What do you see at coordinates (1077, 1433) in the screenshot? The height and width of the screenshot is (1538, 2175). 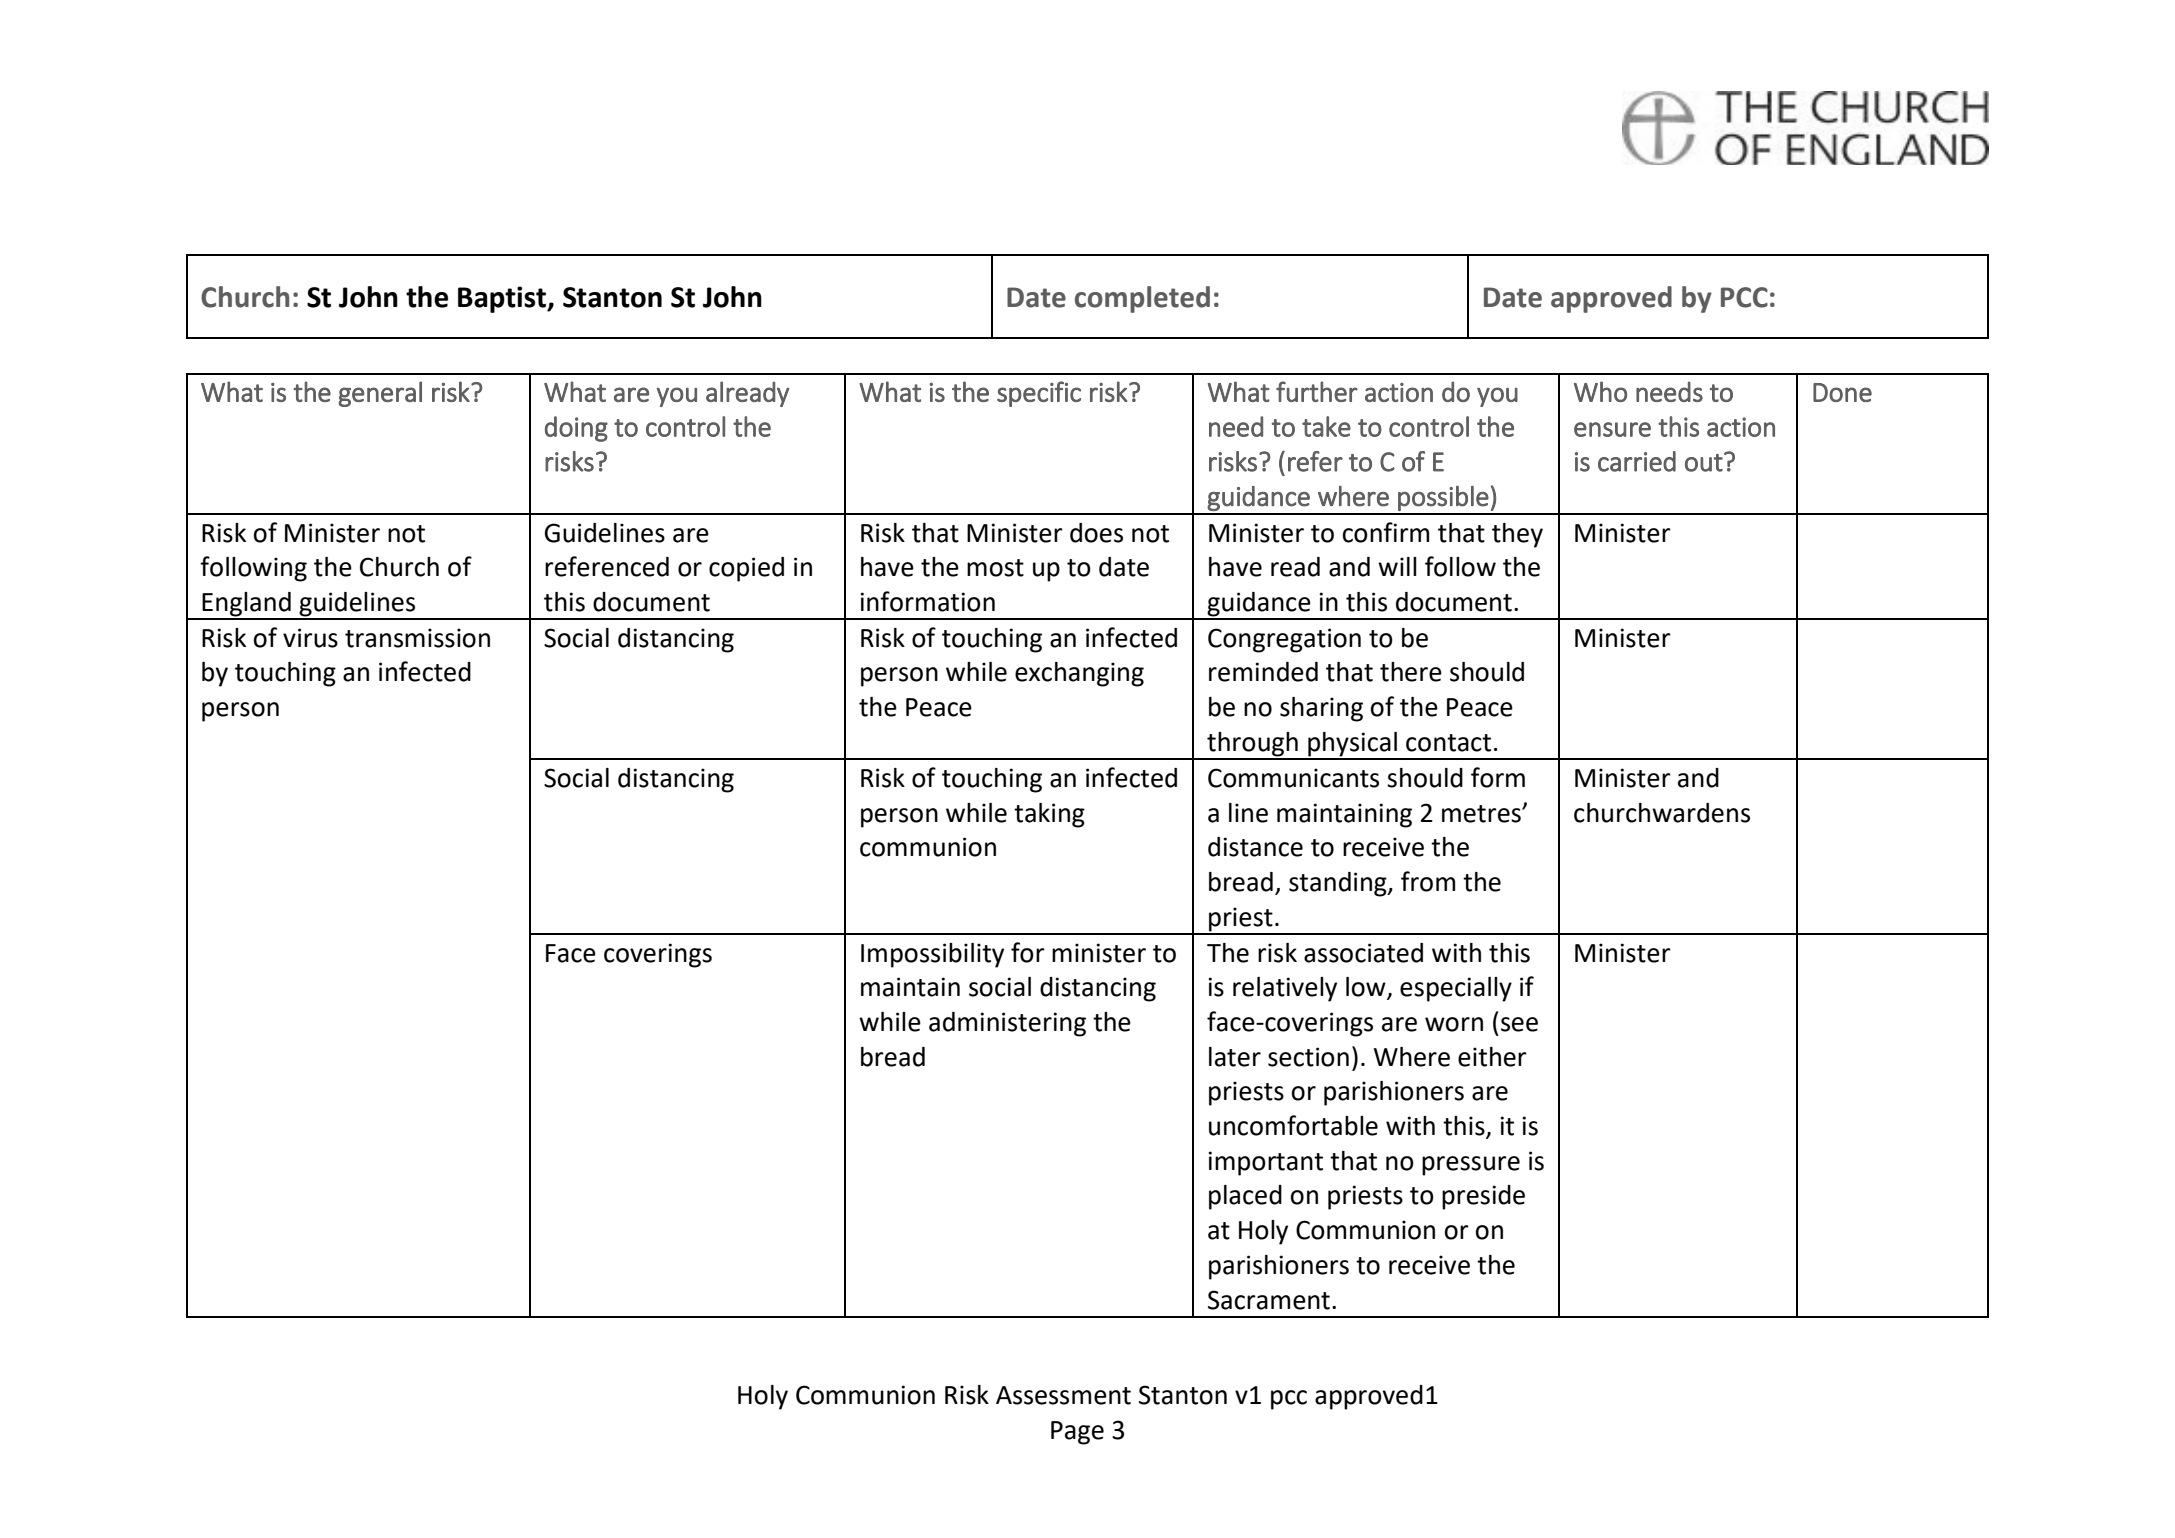 I see `Page` at bounding box center [1077, 1433].
